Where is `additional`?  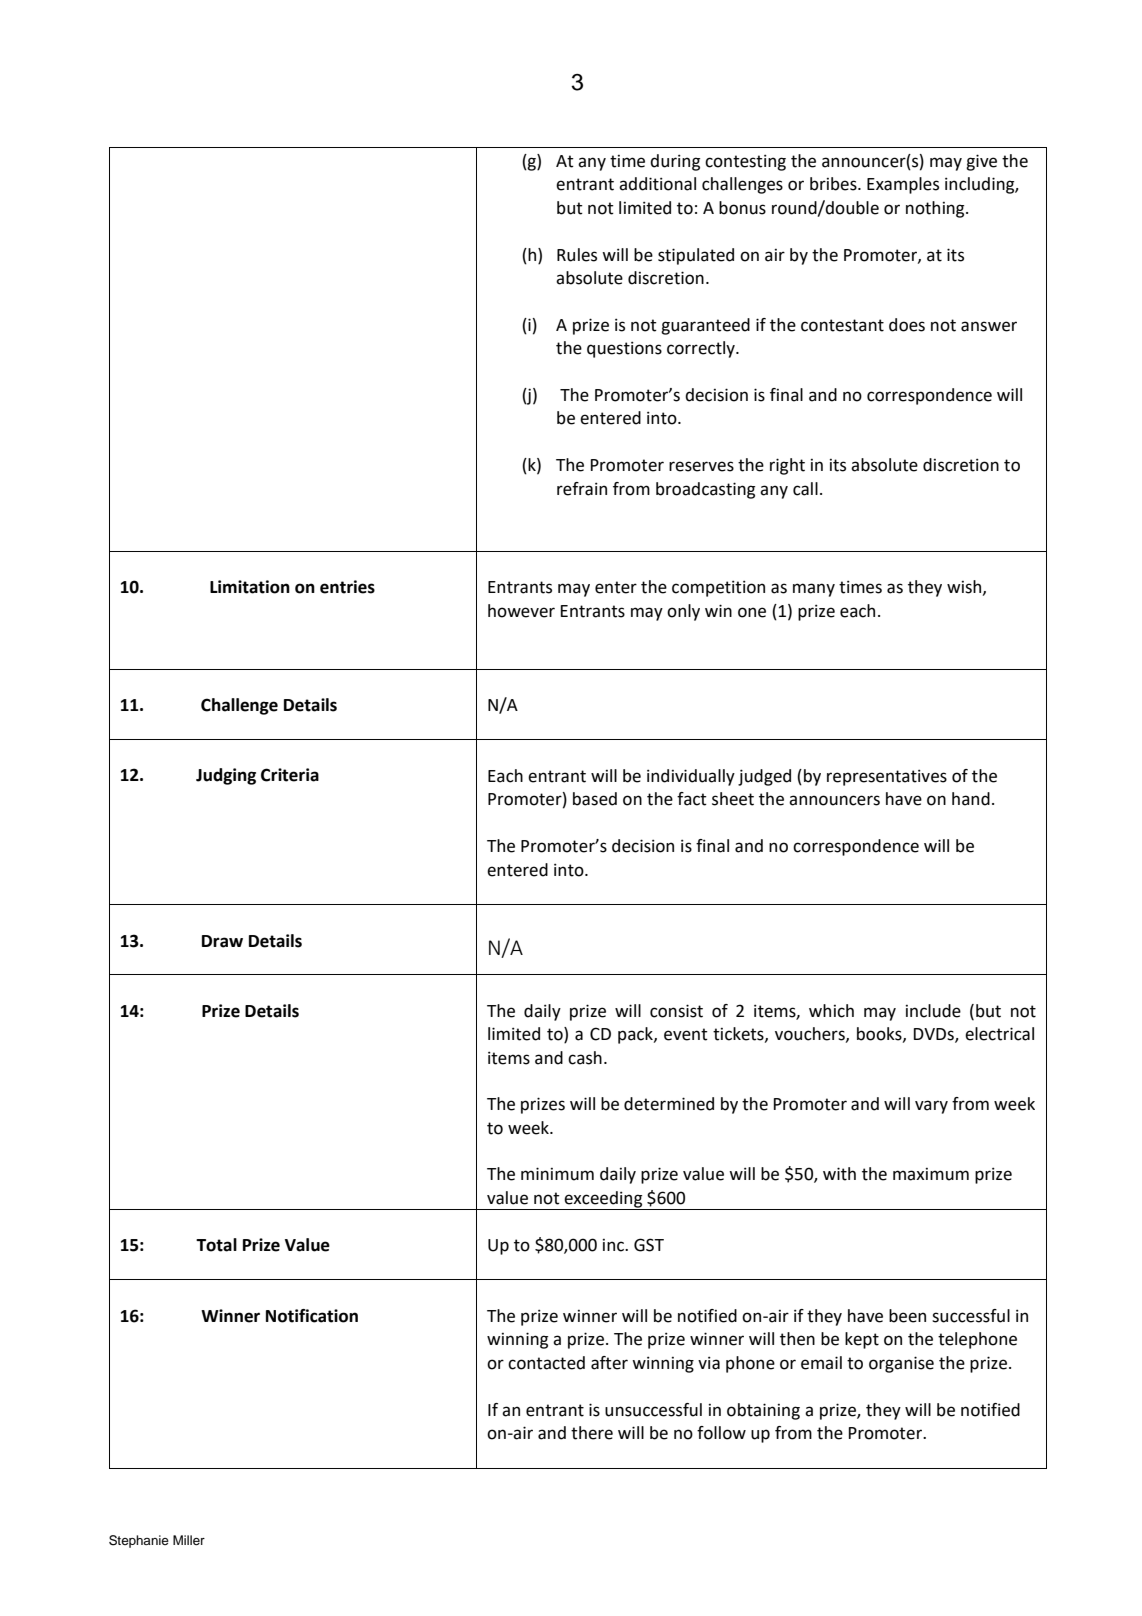 additional is located at coordinates (657, 184).
